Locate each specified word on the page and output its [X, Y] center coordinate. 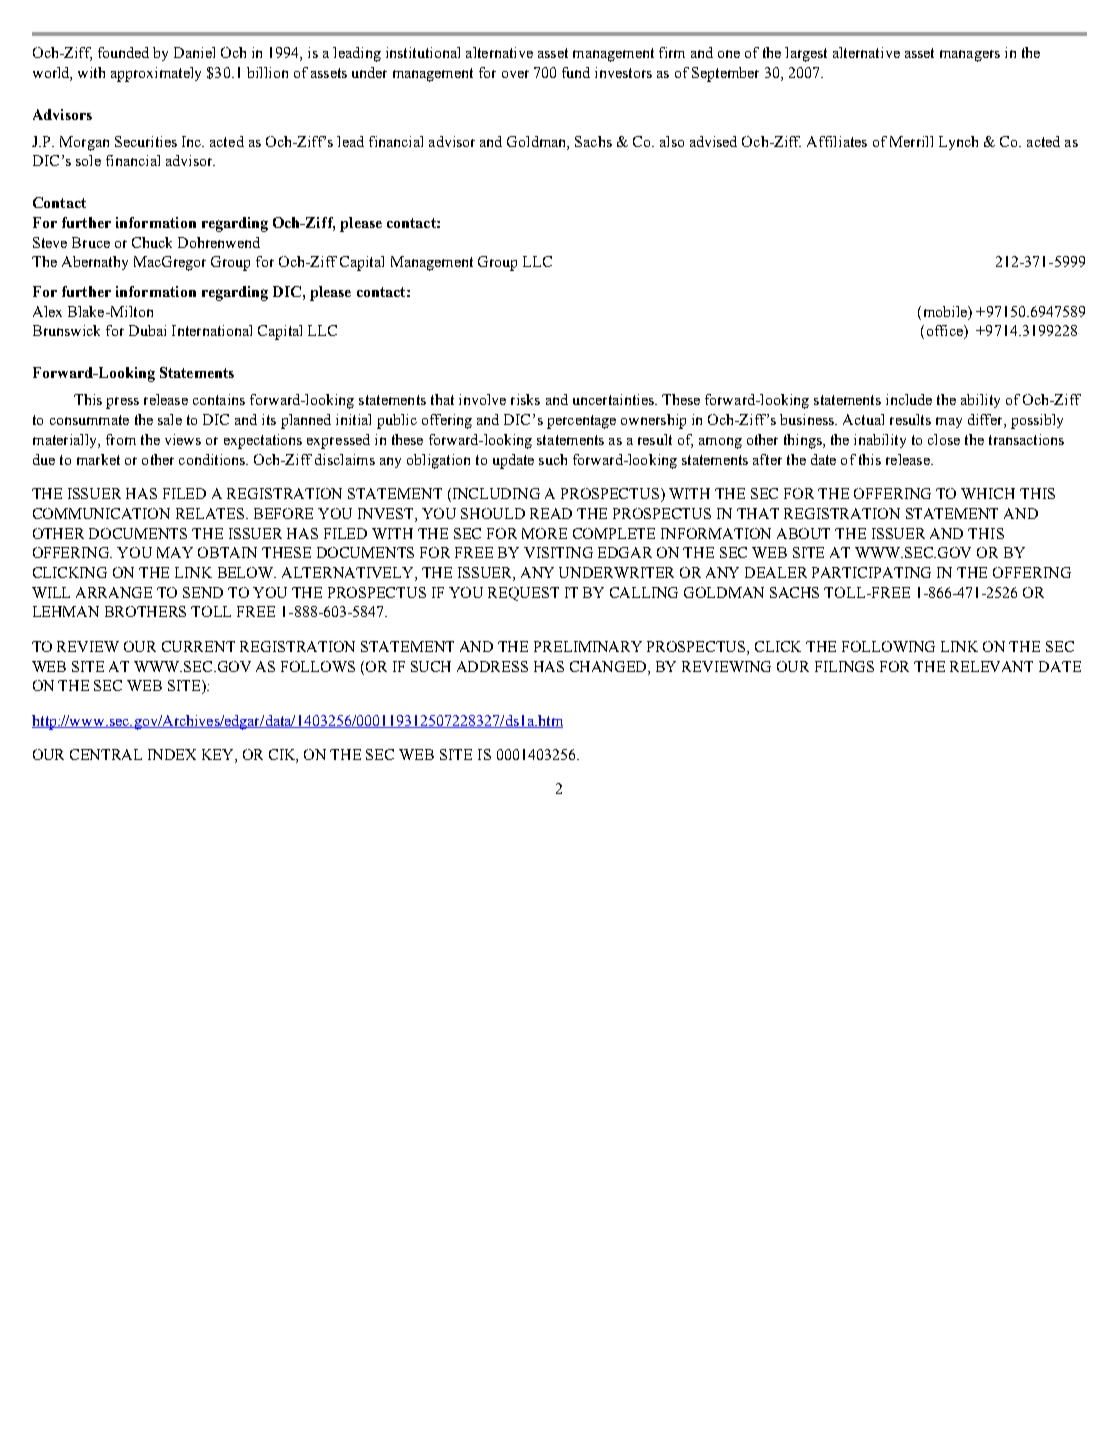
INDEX [172, 754]
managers [970, 56]
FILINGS [844, 666]
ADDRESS [492, 666]
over [515, 74]
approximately [156, 74]
